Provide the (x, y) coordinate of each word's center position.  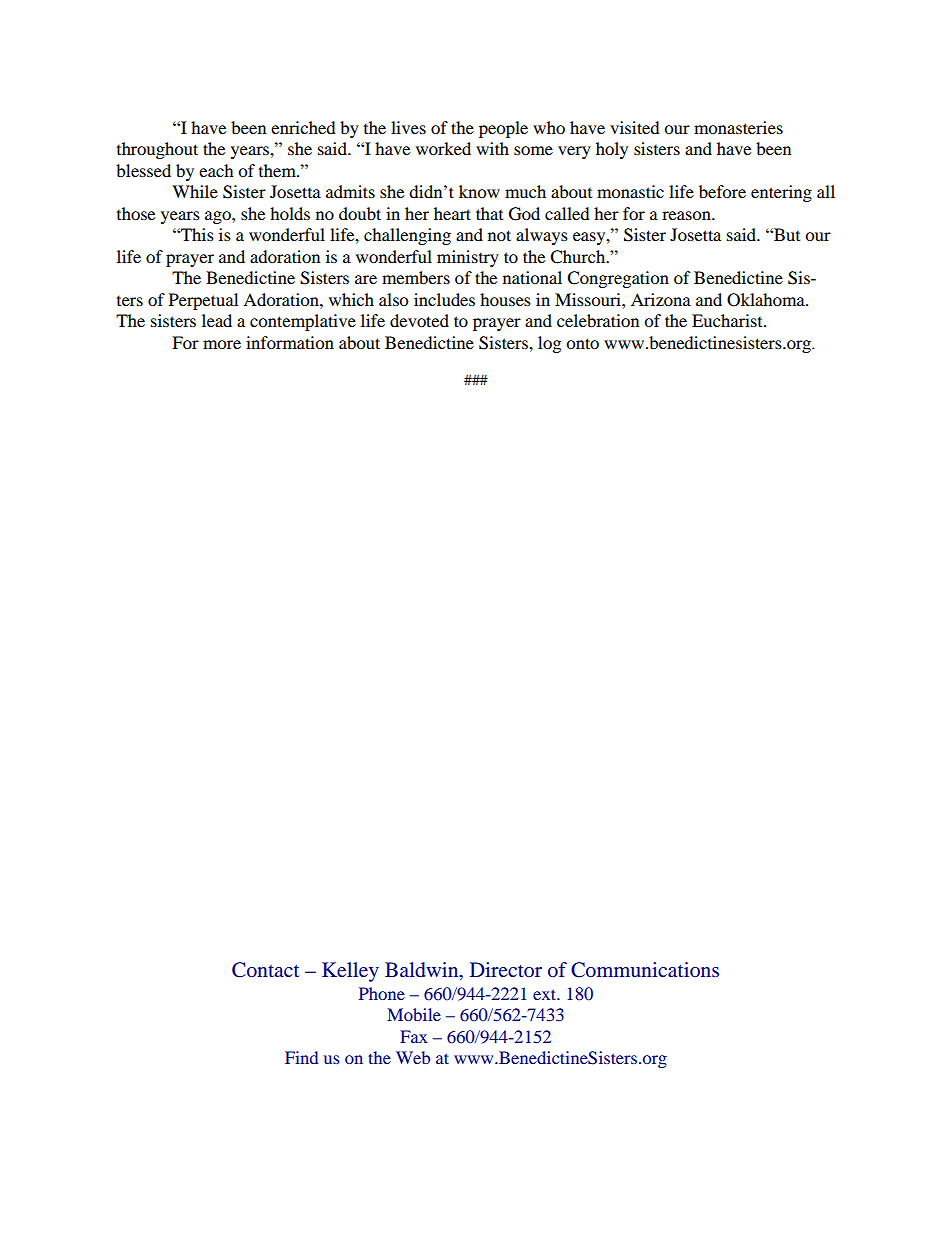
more (222, 344)
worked (443, 148)
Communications (645, 970)
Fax (414, 1036)
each (216, 170)
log (549, 344)
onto (582, 343)
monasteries (738, 127)
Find (301, 1057)
